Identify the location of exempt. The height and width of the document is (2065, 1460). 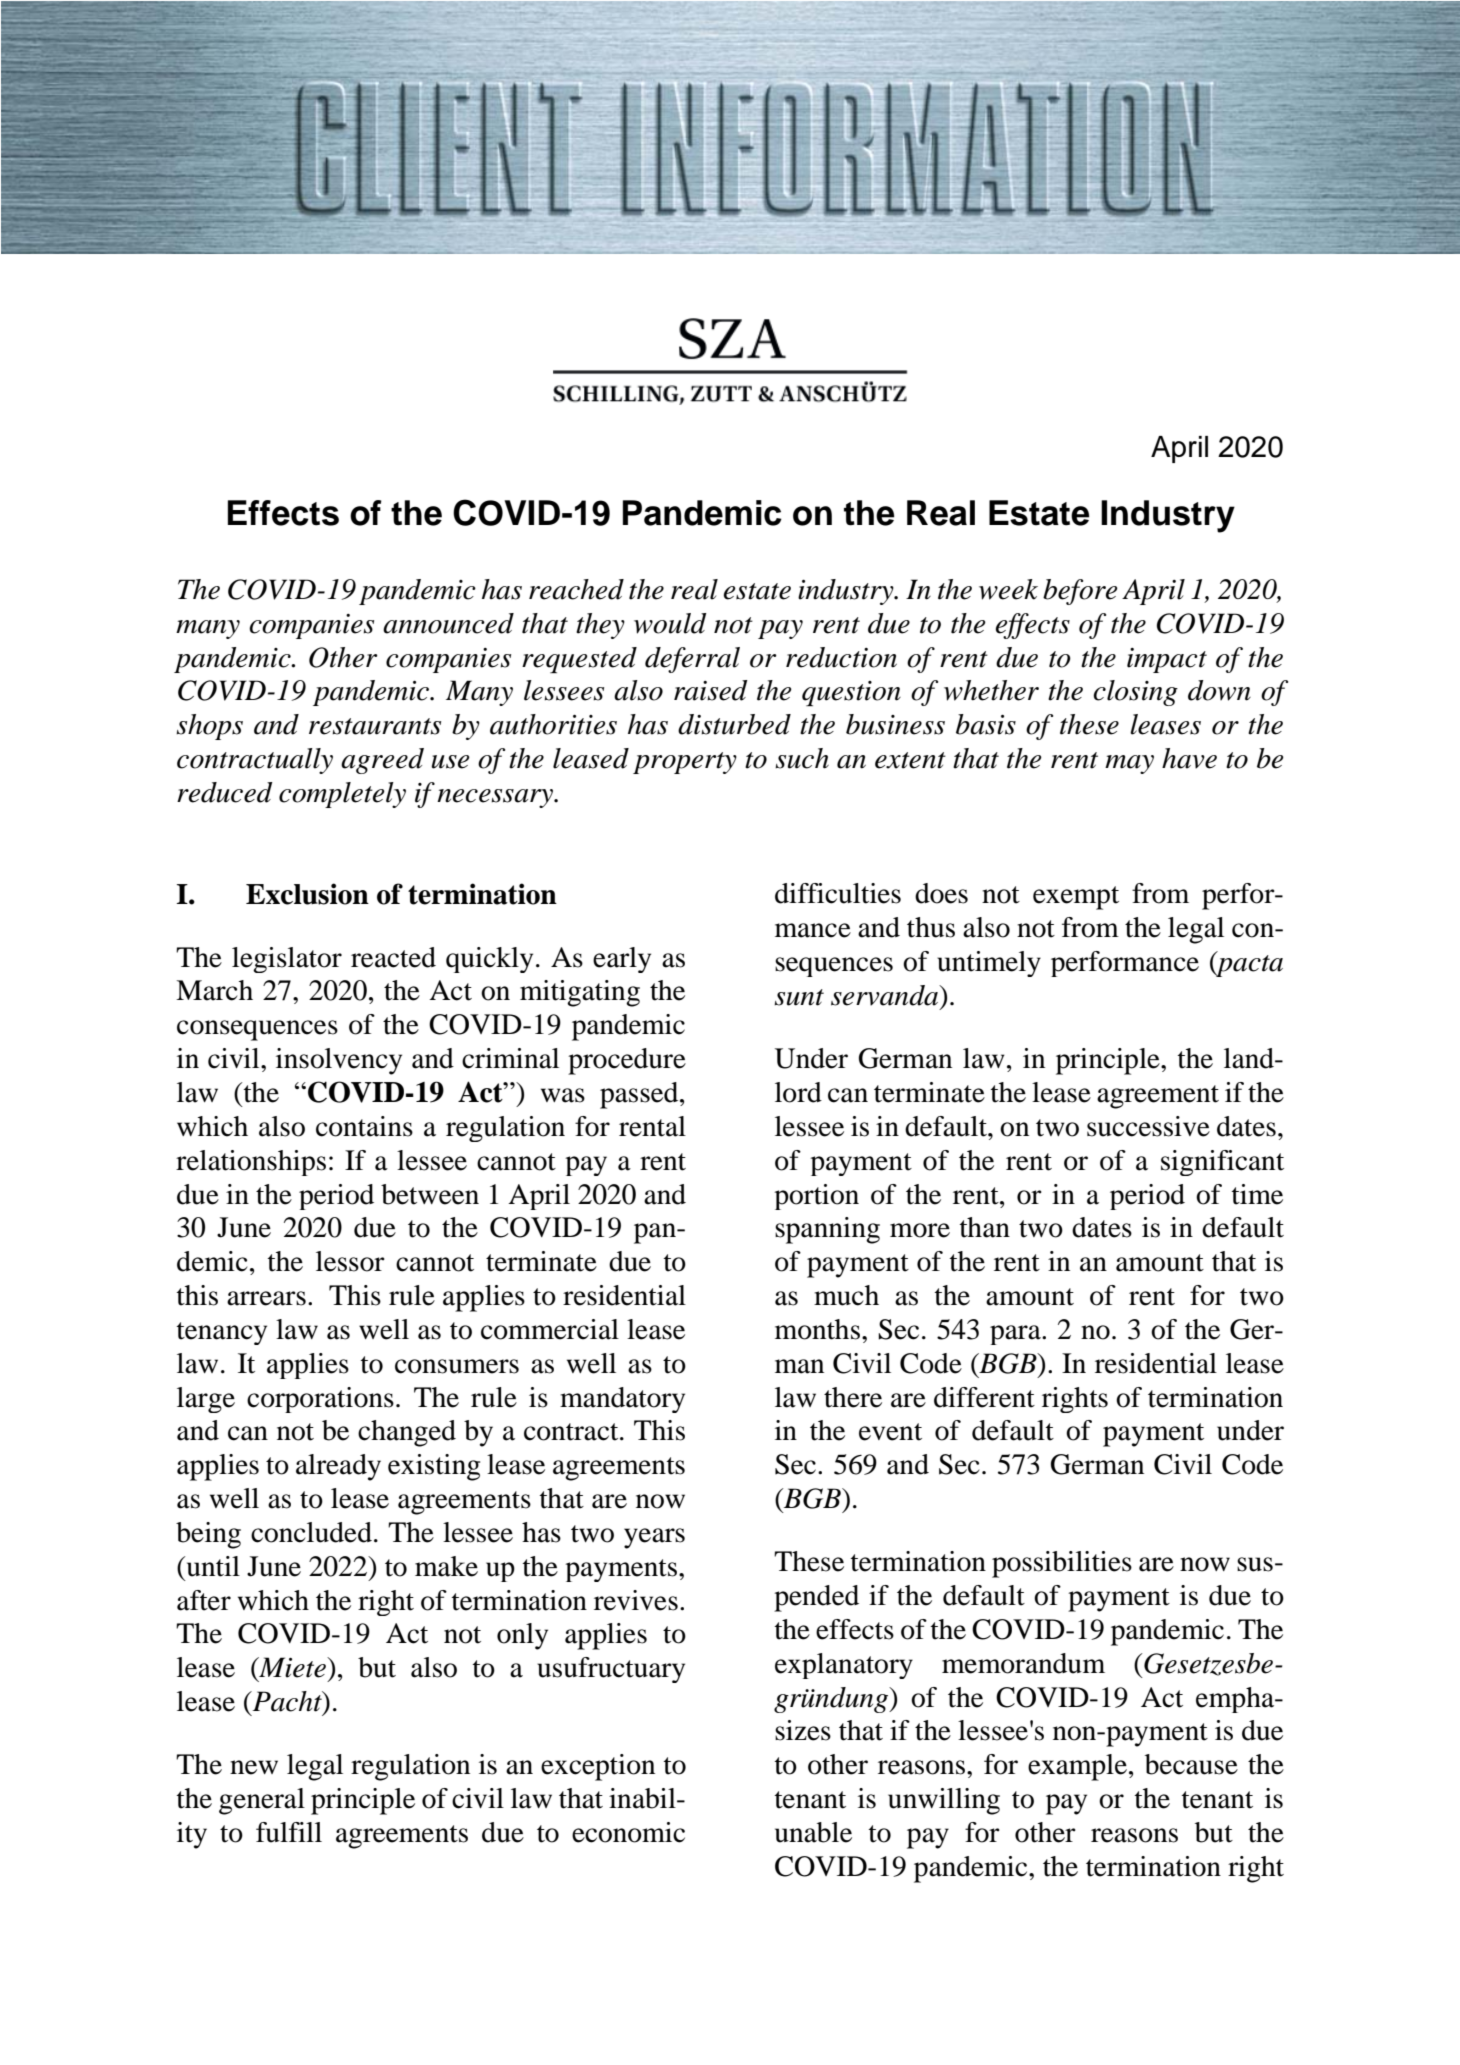
(1076, 898).
